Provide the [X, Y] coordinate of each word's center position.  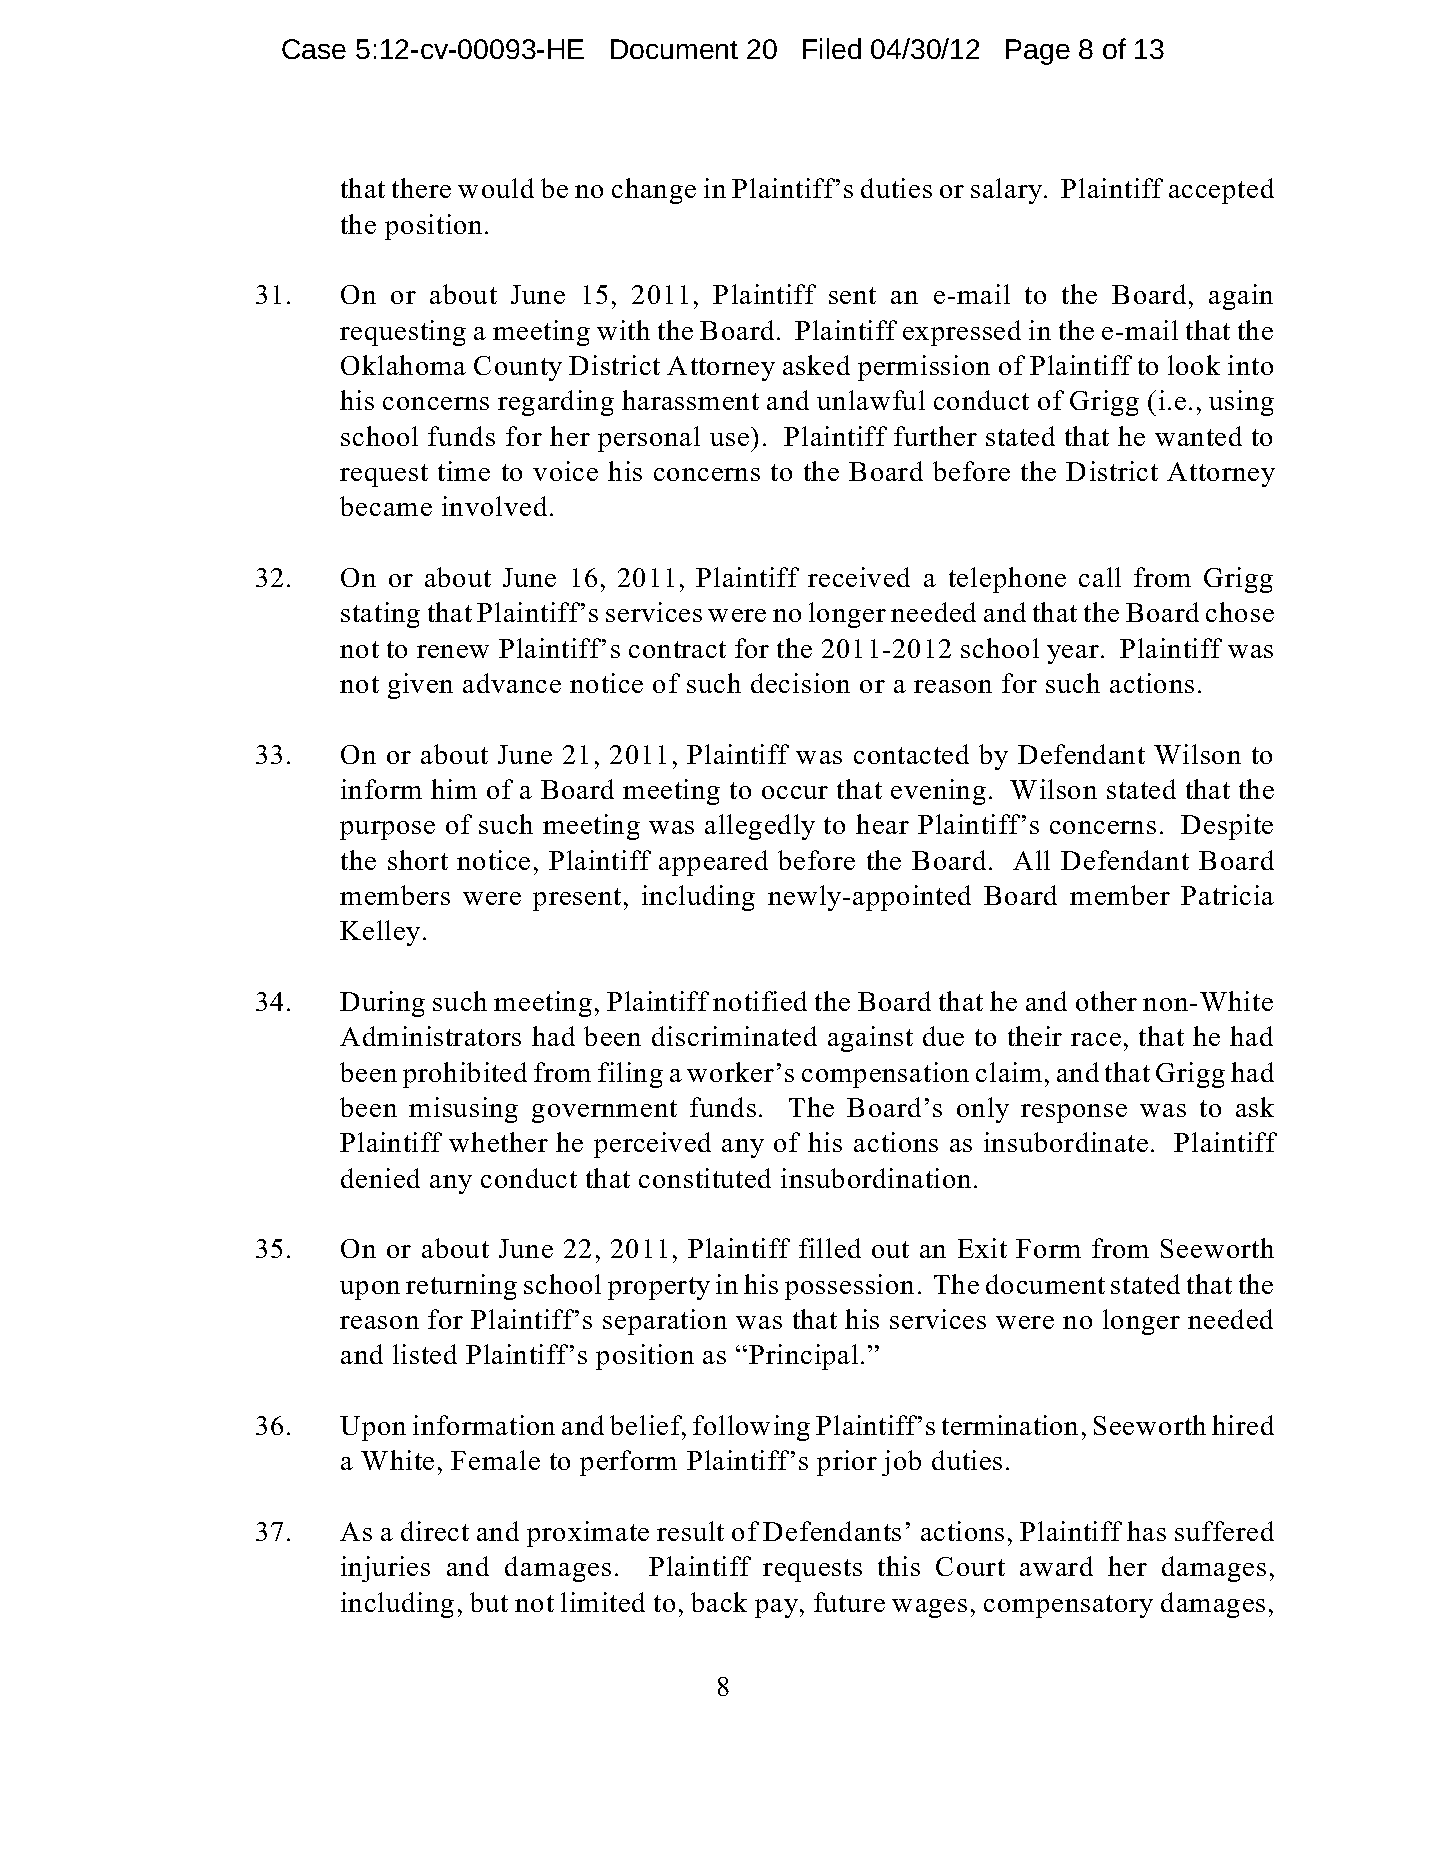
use [729, 439]
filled [830, 1248]
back [719, 1602]
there [421, 188]
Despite [1227, 827]
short [418, 860]
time [464, 471]
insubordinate [1066, 1142]
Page [1038, 52]
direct [435, 1531]
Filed [832, 48]
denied [380, 1178]
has [1146, 1531]
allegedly [760, 827]
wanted [1198, 436]
